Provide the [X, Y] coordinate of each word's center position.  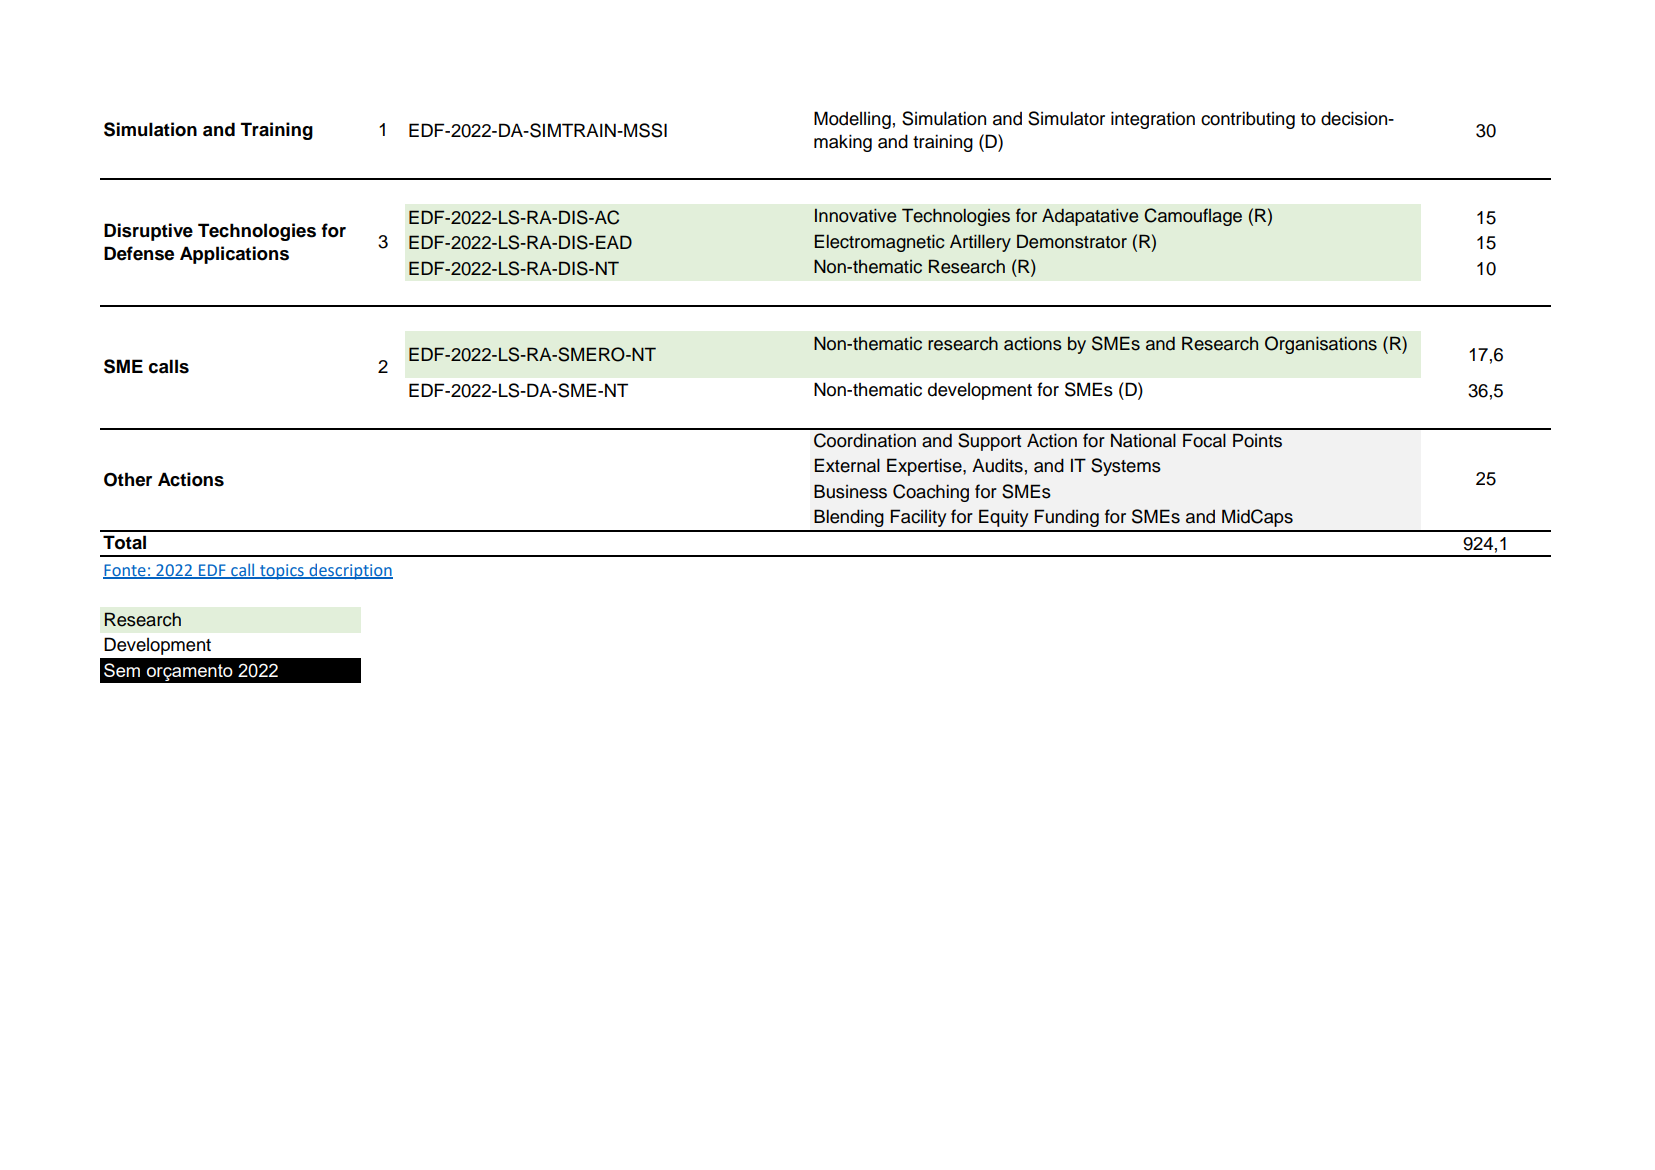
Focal [1204, 440]
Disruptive [148, 232]
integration [1153, 120]
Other [128, 479]
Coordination [865, 440]
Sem [122, 670]
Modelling [852, 120]
